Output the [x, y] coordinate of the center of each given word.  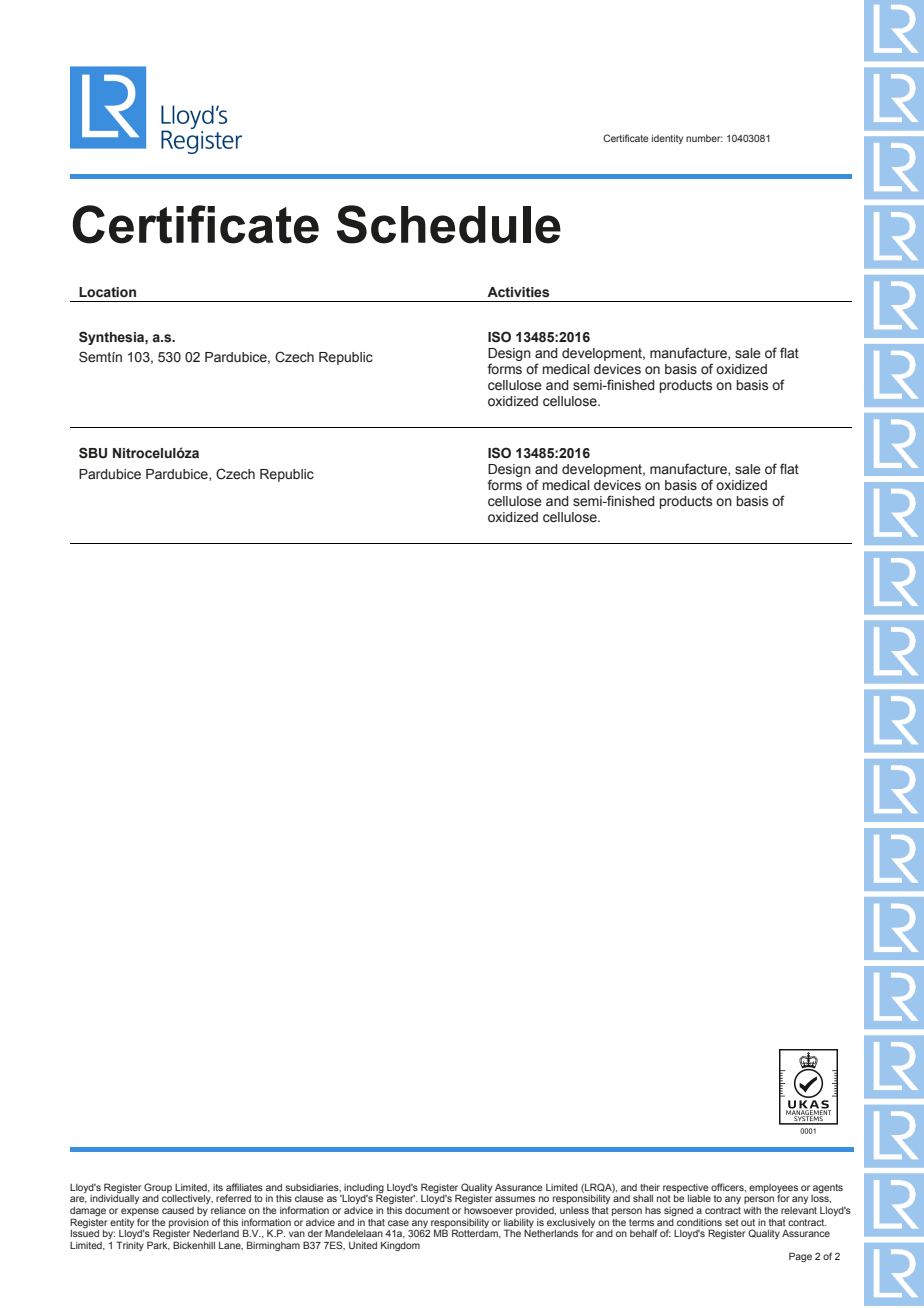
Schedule [449, 224]
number [704, 138]
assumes [515, 1199]
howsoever [488, 1210]
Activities [518, 292]
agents [828, 1188]
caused [178, 1210]
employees [773, 1189]
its [218, 1187]
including [364, 1189]
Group [158, 1188]
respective [686, 1188]
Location [107, 292]
